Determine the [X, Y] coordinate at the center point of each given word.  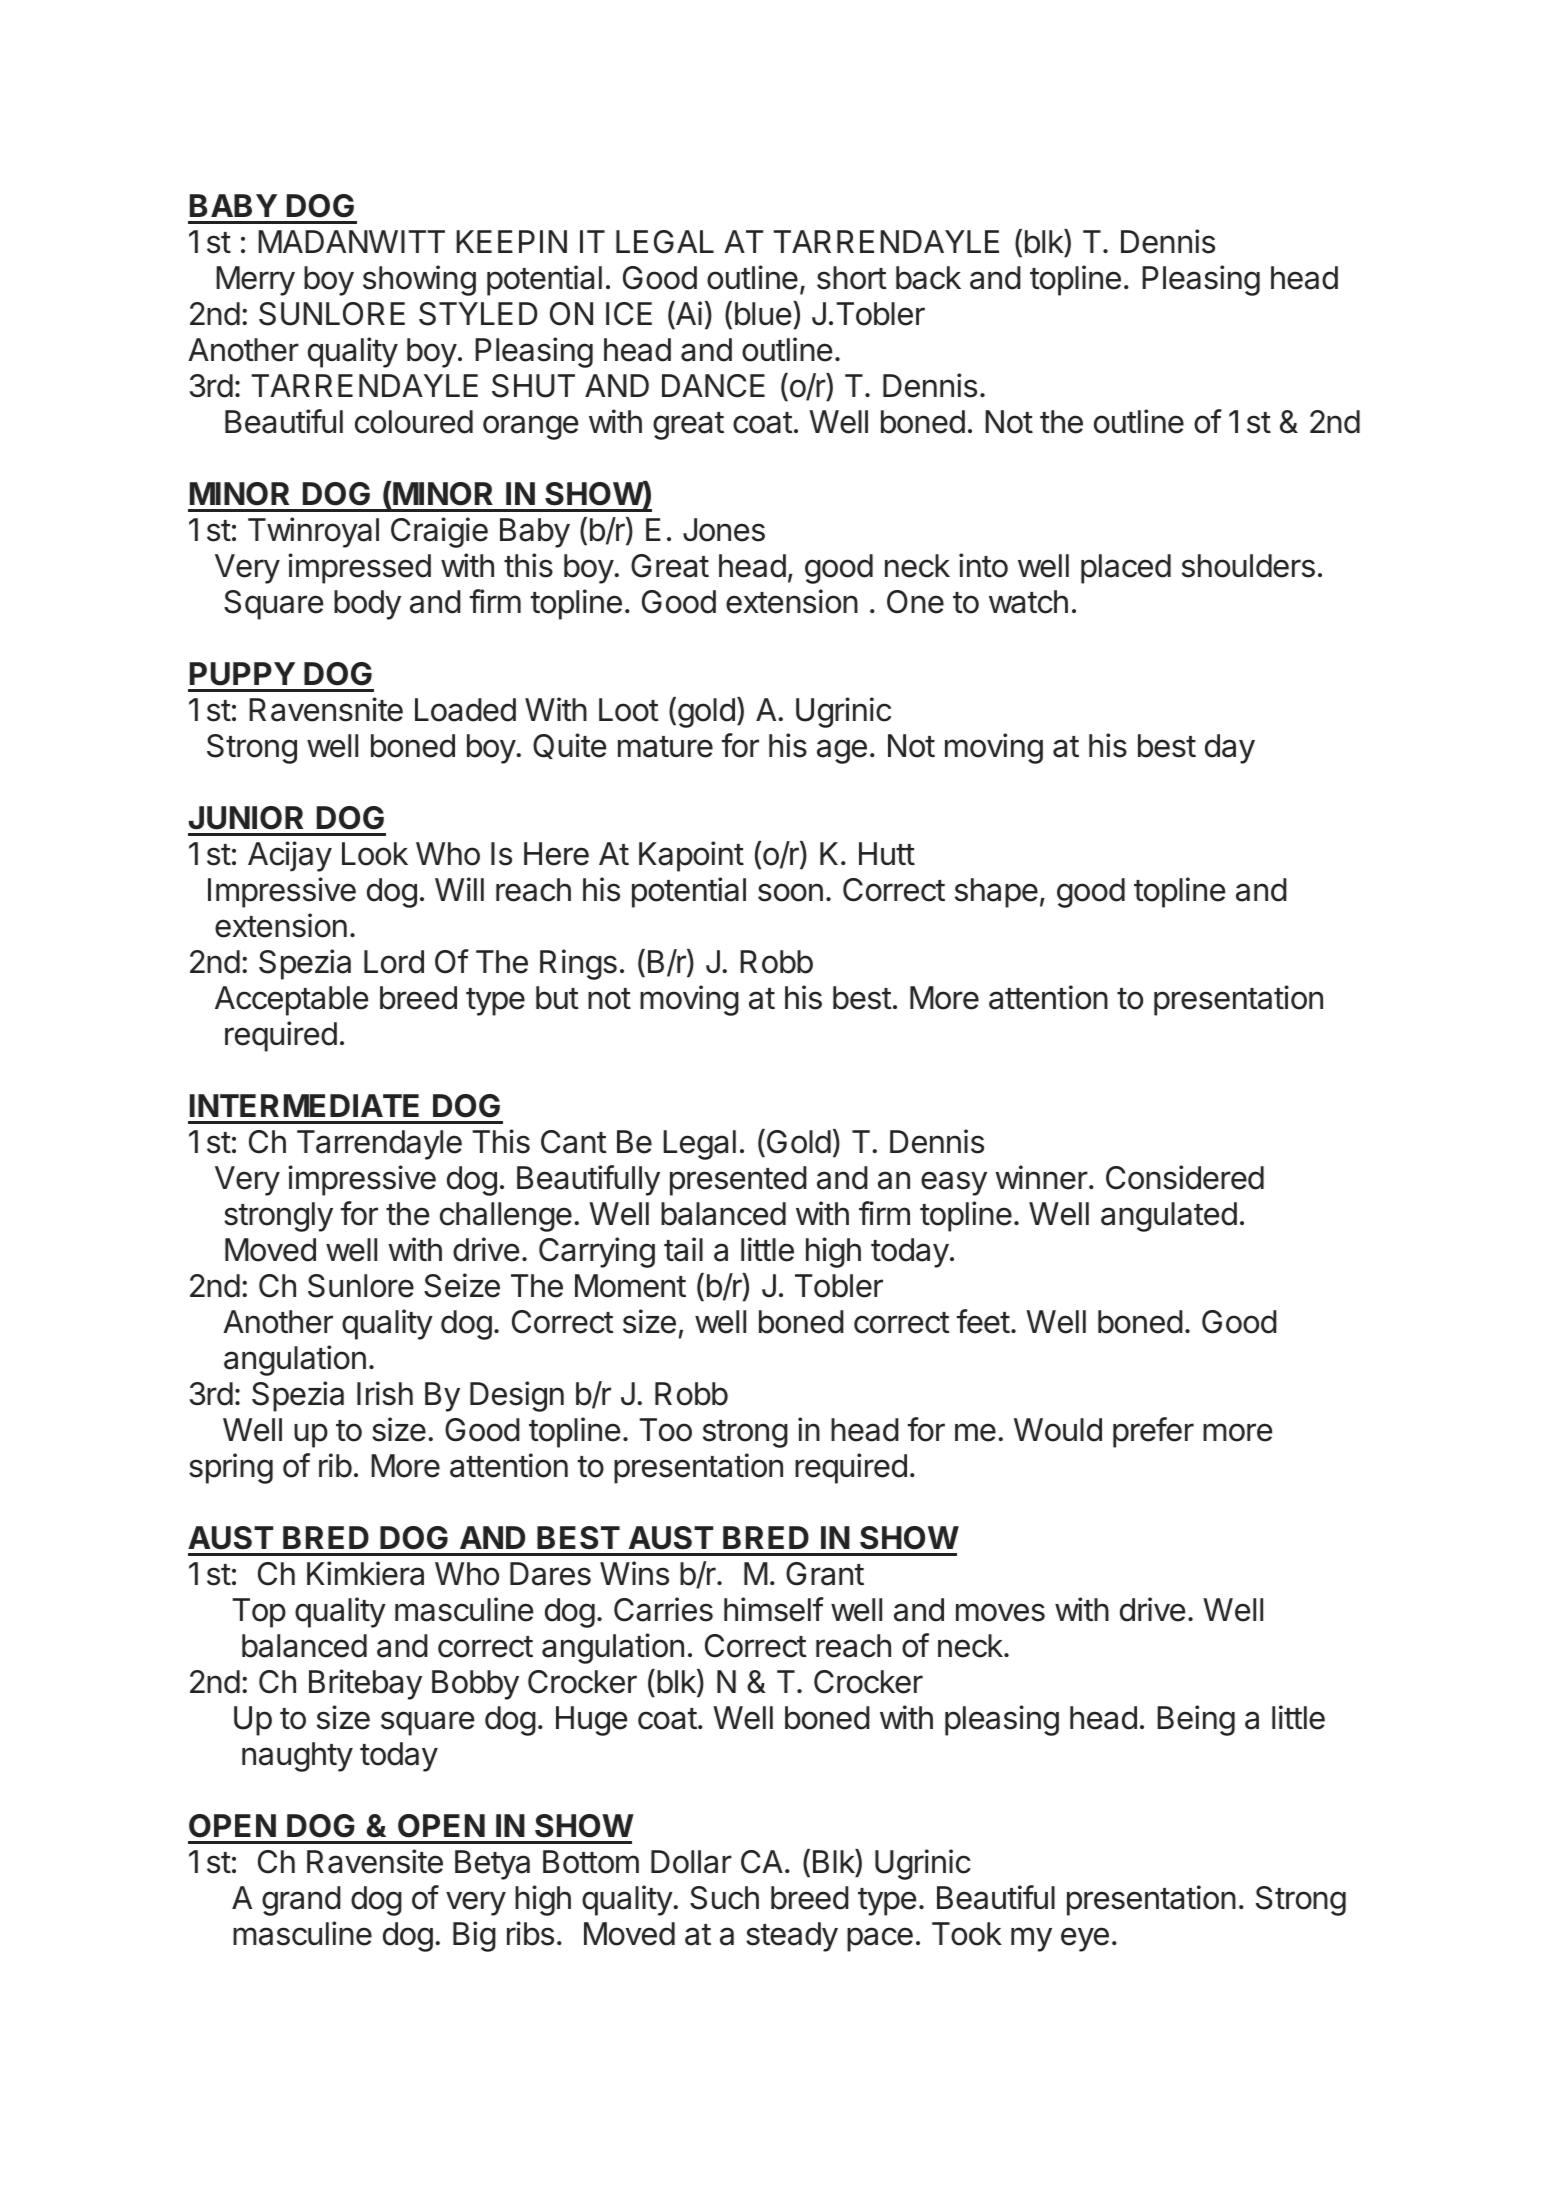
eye [1085, 1939]
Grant [825, 1574]
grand [301, 1901]
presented [738, 1181]
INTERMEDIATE [304, 1105]
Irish [385, 1393]
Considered [1185, 1177]
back [928, 278]
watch [1028, 602]
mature [665, 747]
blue [763, 314]
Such [724, 1898]
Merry [255, 281]
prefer [1153, 1432]
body [367, 605]
